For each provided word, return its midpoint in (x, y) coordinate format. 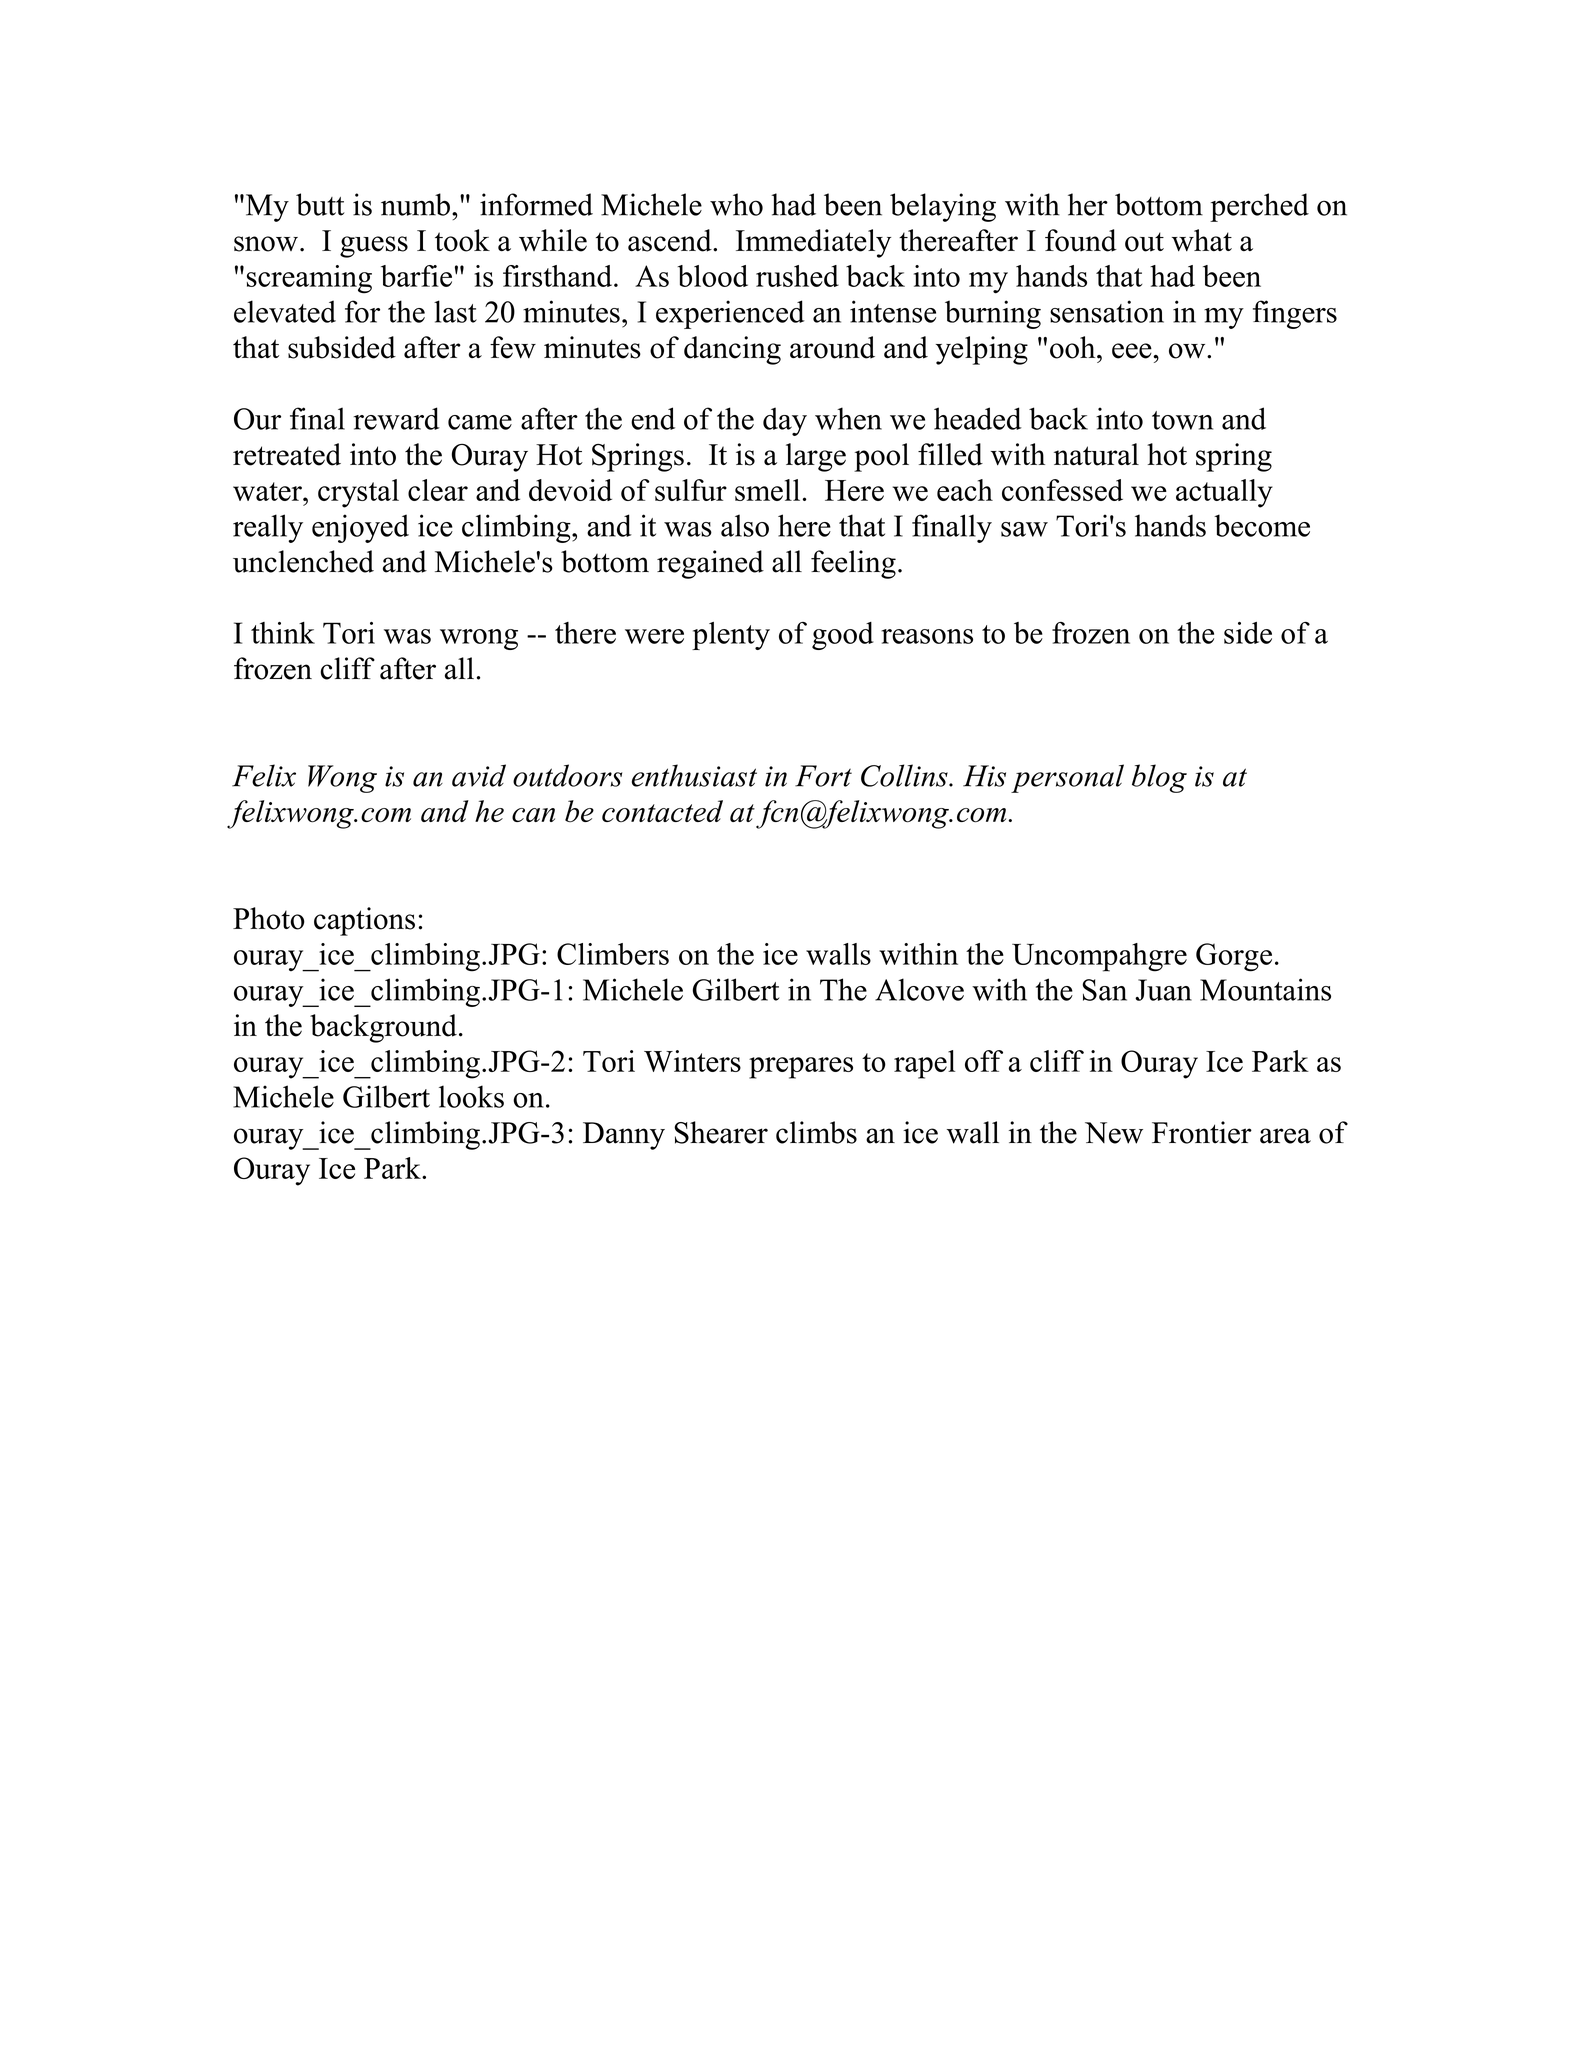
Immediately (813, 243)
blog (1159, 778)
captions (364, 921)
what (1202, 240)
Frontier (1202, 1132)
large (816, 457)
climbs (816, 1132)
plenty (731, 636)
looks (471, 1096)
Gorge (1234, 957)
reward (397, 418)
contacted (662, 811)
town (1182, 420)
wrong (479, 639)
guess (374, 247)
